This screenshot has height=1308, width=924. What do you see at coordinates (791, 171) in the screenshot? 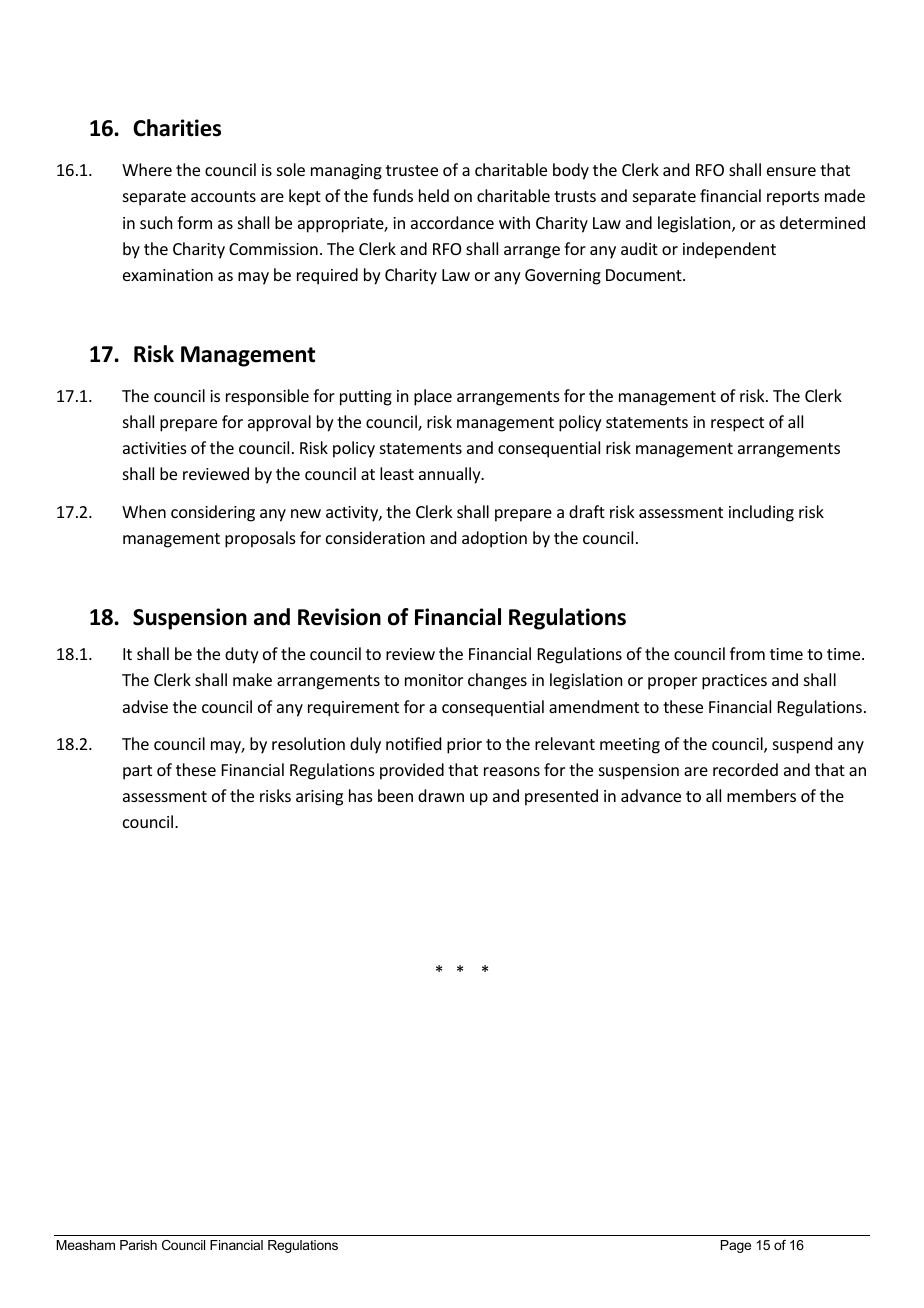
I see `ensure` at bounding box center [791, 171].
